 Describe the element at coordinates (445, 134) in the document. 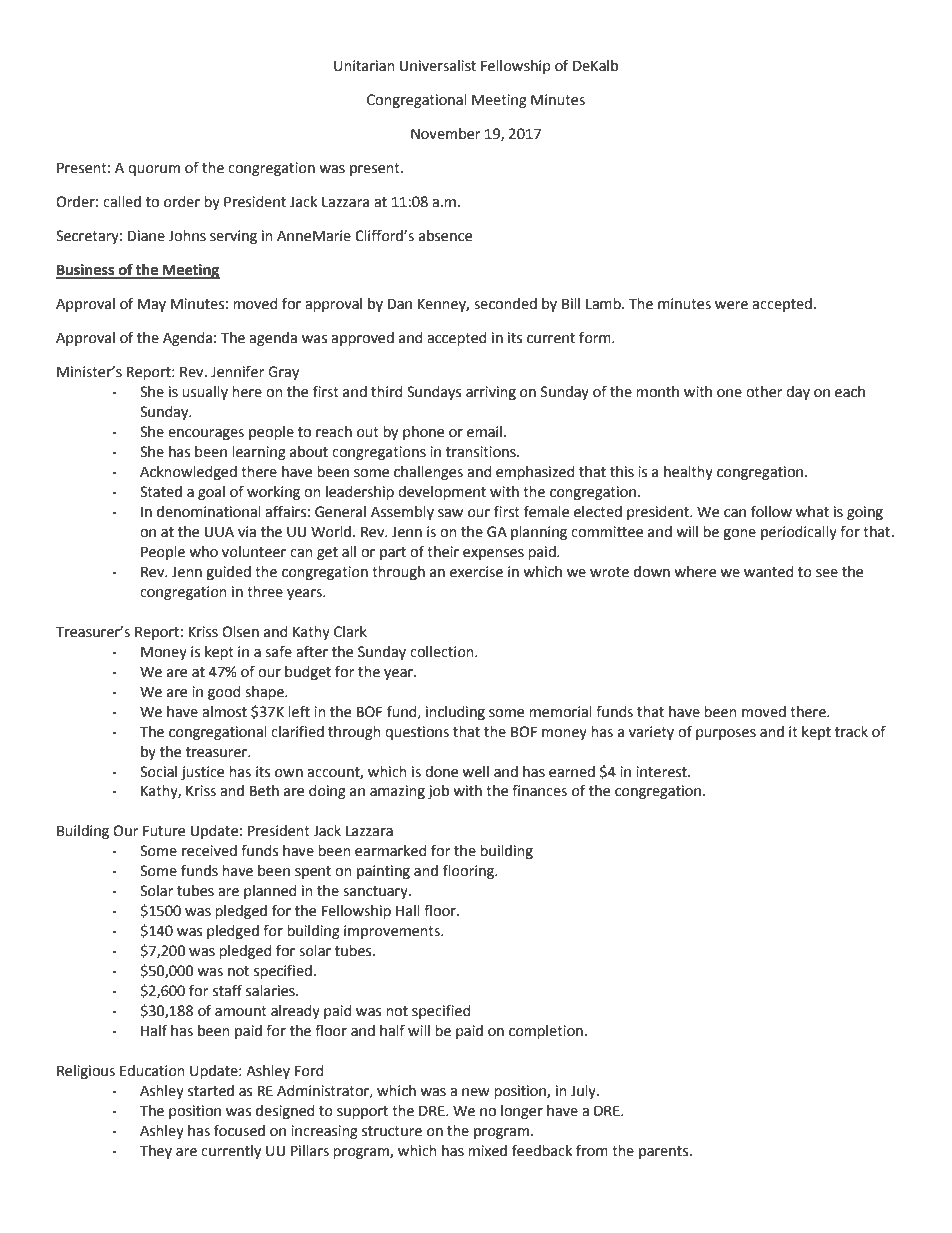

I see `November` at that location.
